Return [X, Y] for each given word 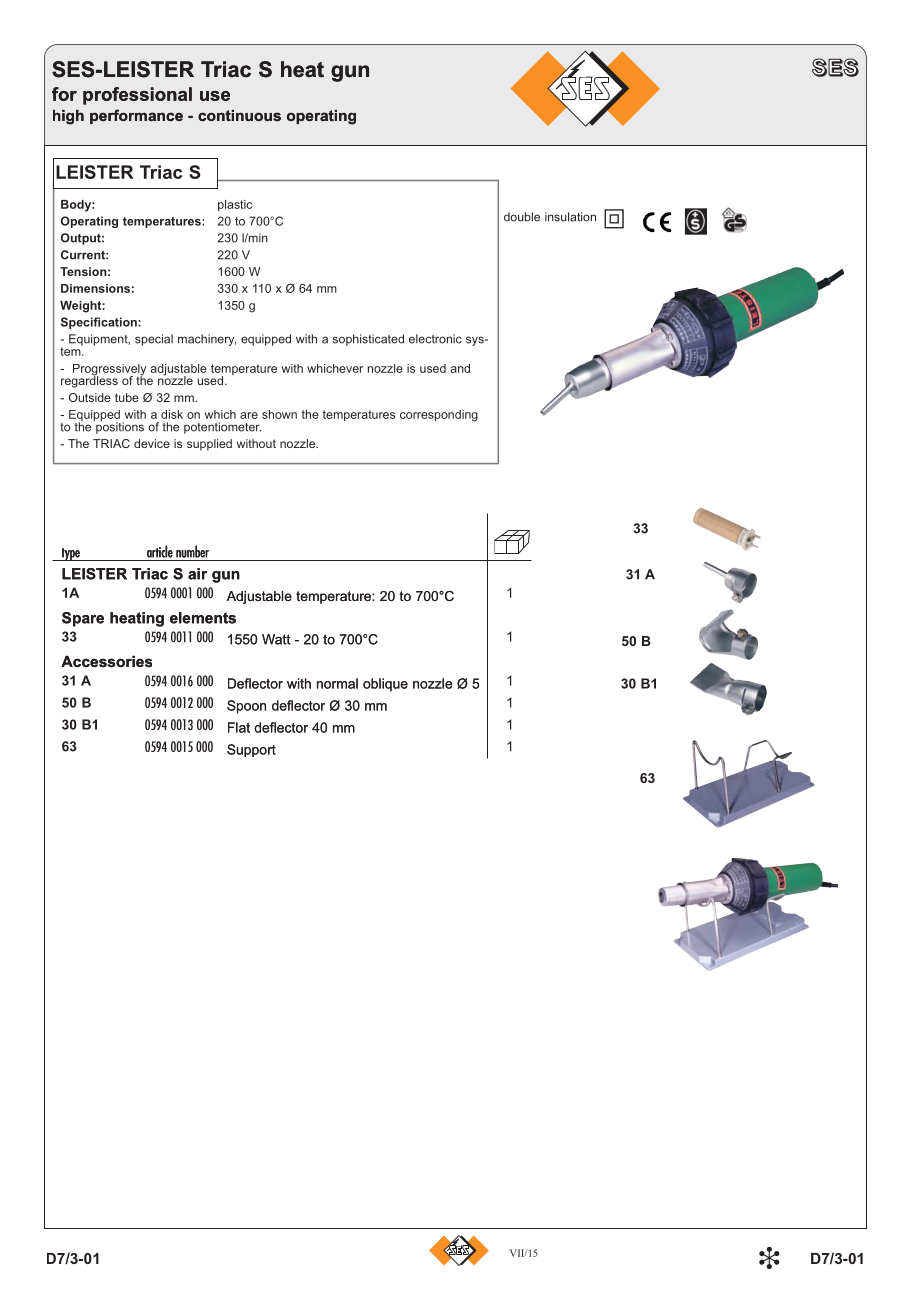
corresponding [439, 416]
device [152, 443]
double [522, 217]
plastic [235, 205]
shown [279, 414]
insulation [570, 217]
